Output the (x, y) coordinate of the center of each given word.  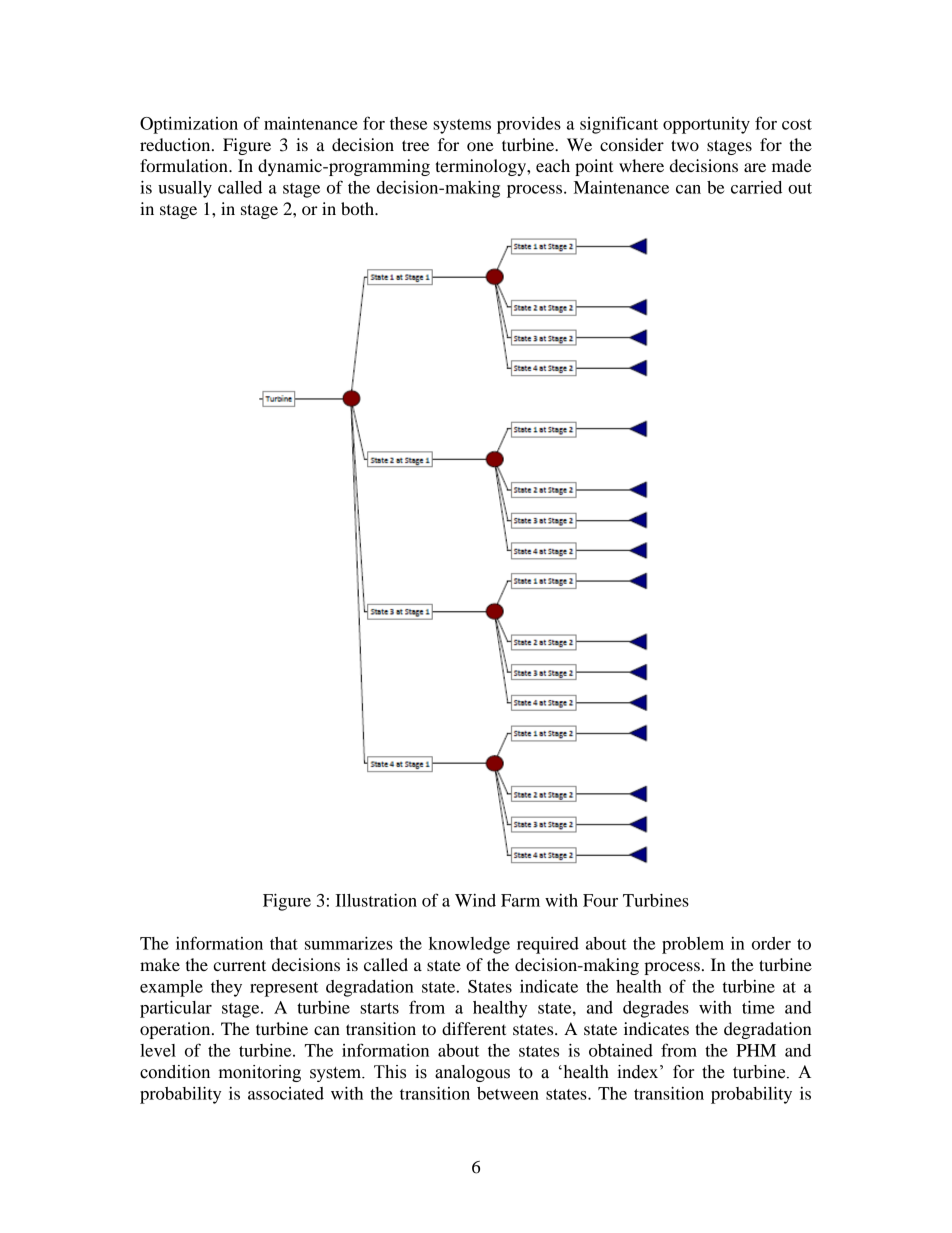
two (685, 145)
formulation (185, 165)
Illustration (376, 900)
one (480, 146)
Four (600, 900)
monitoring (260, 1073)
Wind (475, 900)
